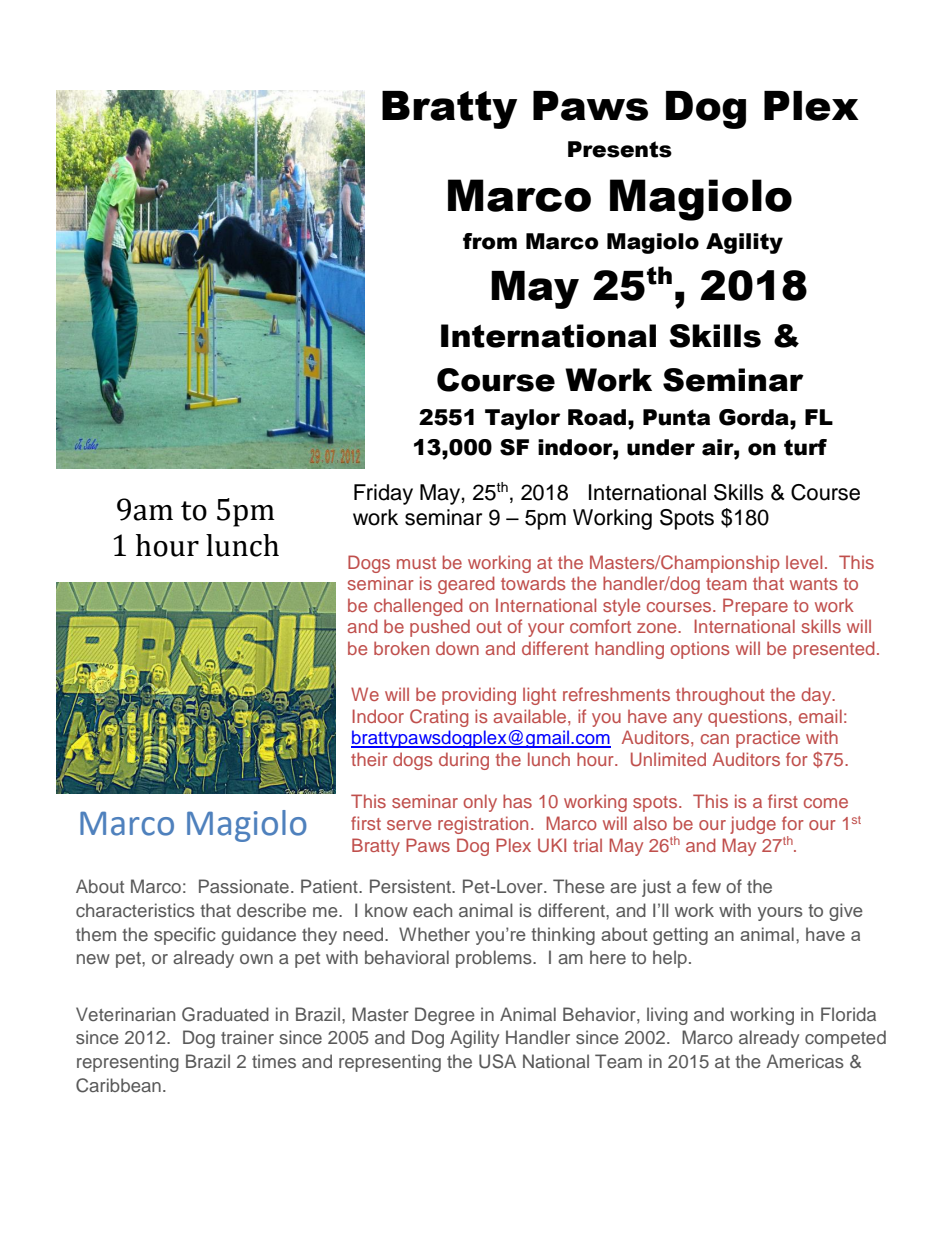 The image size is (952, 1233). I want to click on Punta, so click(676, 417).
